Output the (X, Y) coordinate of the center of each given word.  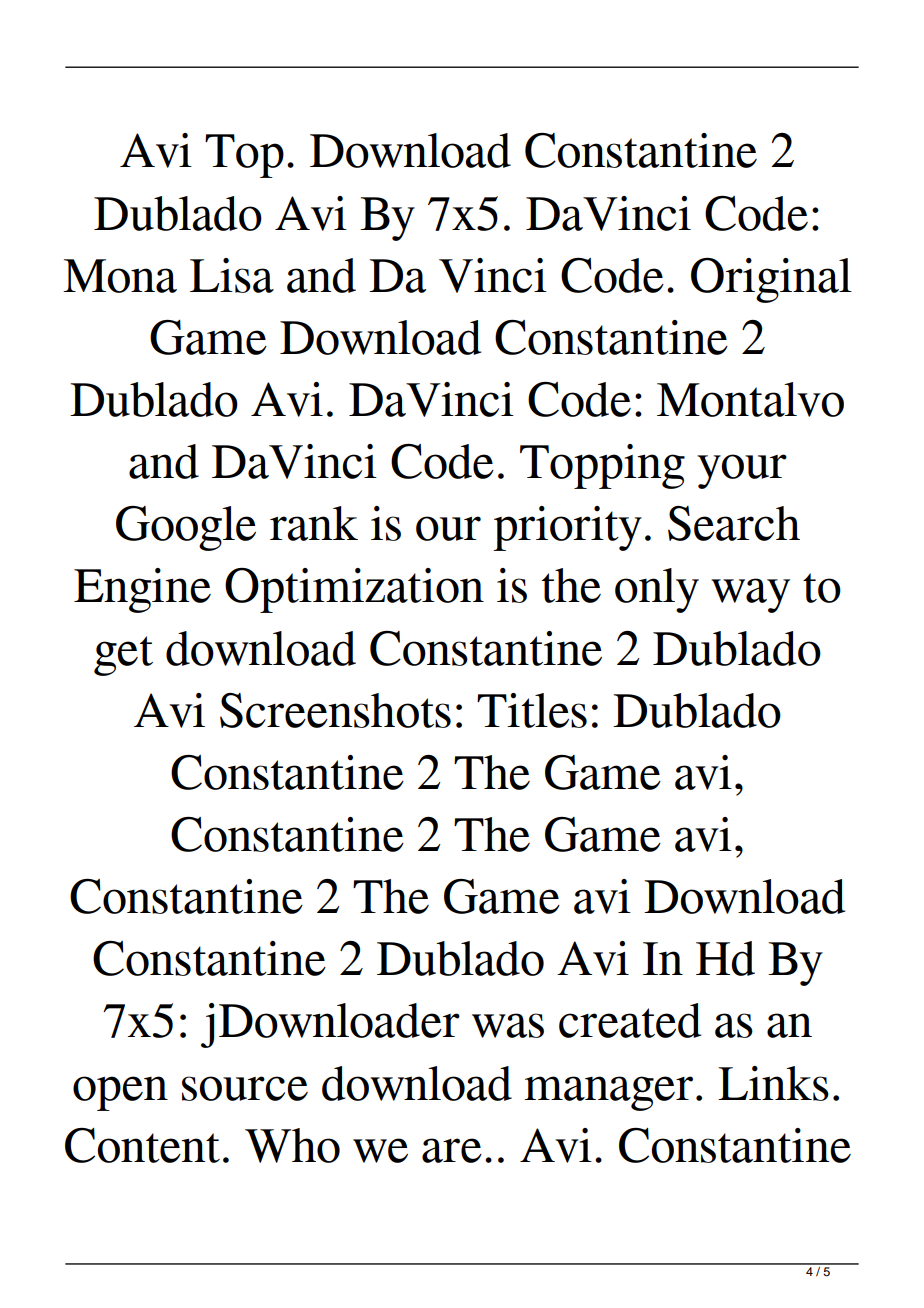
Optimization (354, 590)
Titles (532, 710)
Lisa (232, 275)
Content (142, 1145)
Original (771, 280)
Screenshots (335, 710)
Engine (142, 590)
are (452, 1150)
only (657, 590)
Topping (602, 466)
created (630, 1020)
